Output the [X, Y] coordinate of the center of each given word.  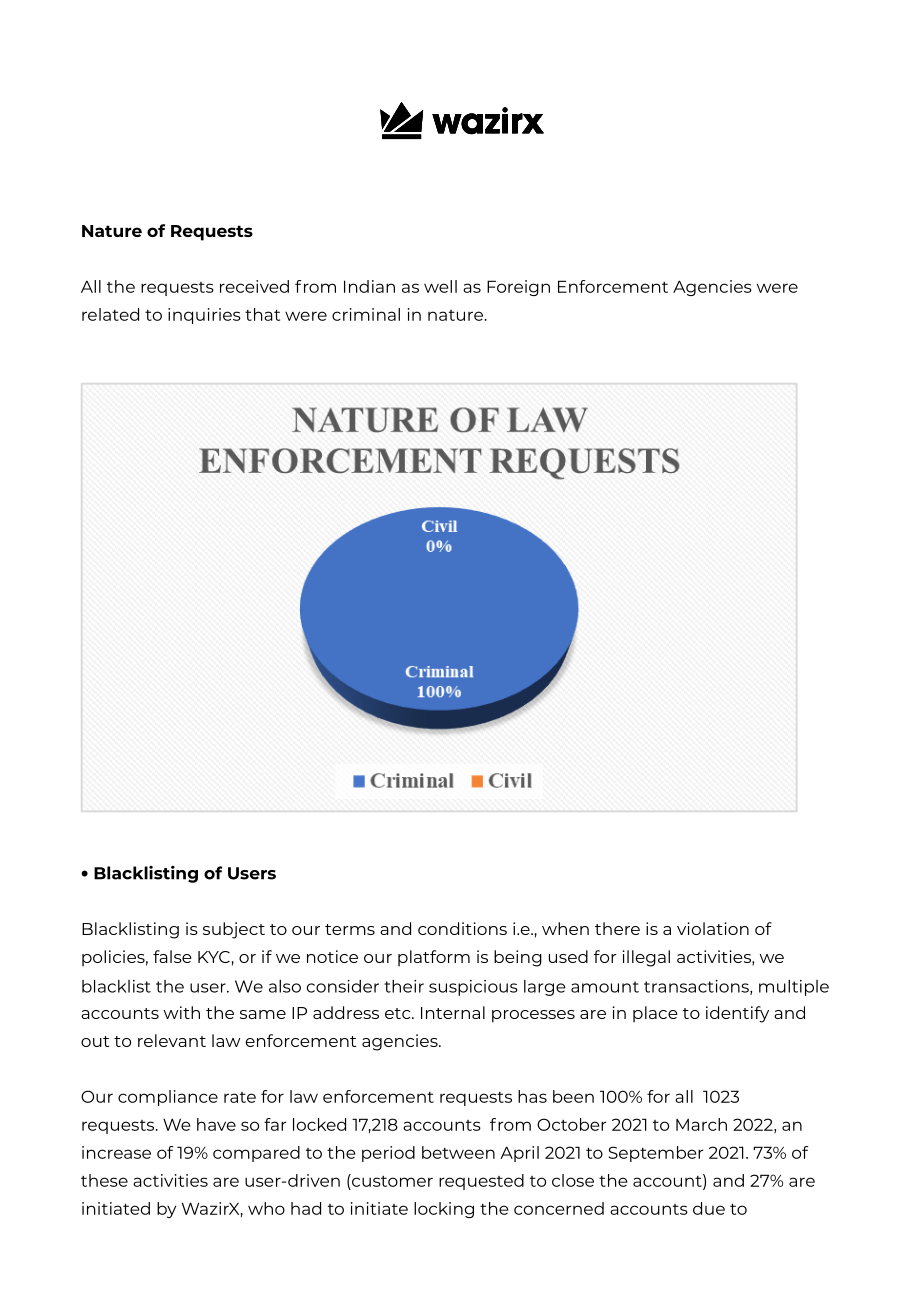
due [709, 1208]
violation [713, 928]
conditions [462, 928]
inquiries [204, 316]
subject [234, 930]
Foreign [518, 288]
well [440, 286]
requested [481, 1182]
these [104, 1180]
